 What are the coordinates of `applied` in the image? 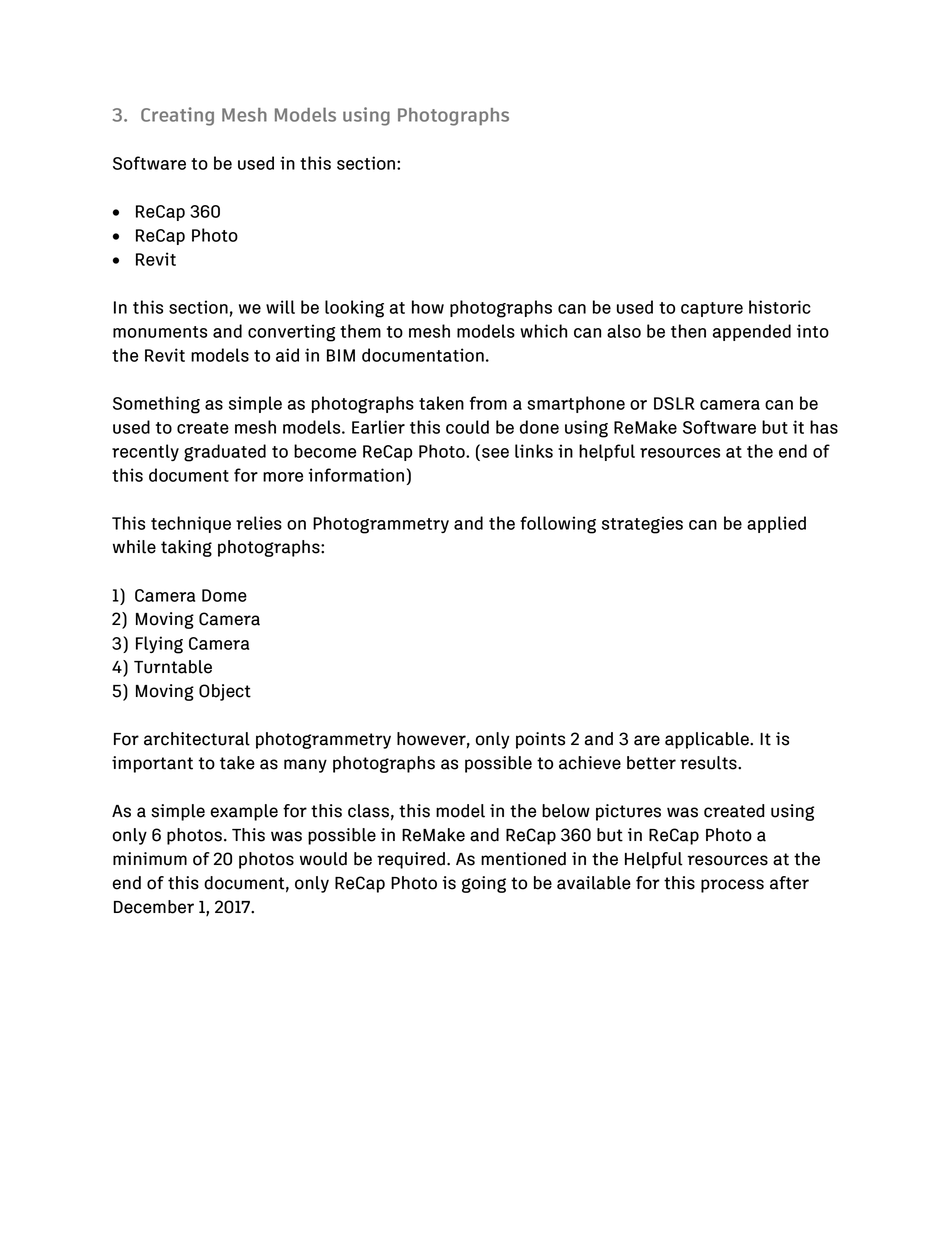 It's located at (776, 524).
